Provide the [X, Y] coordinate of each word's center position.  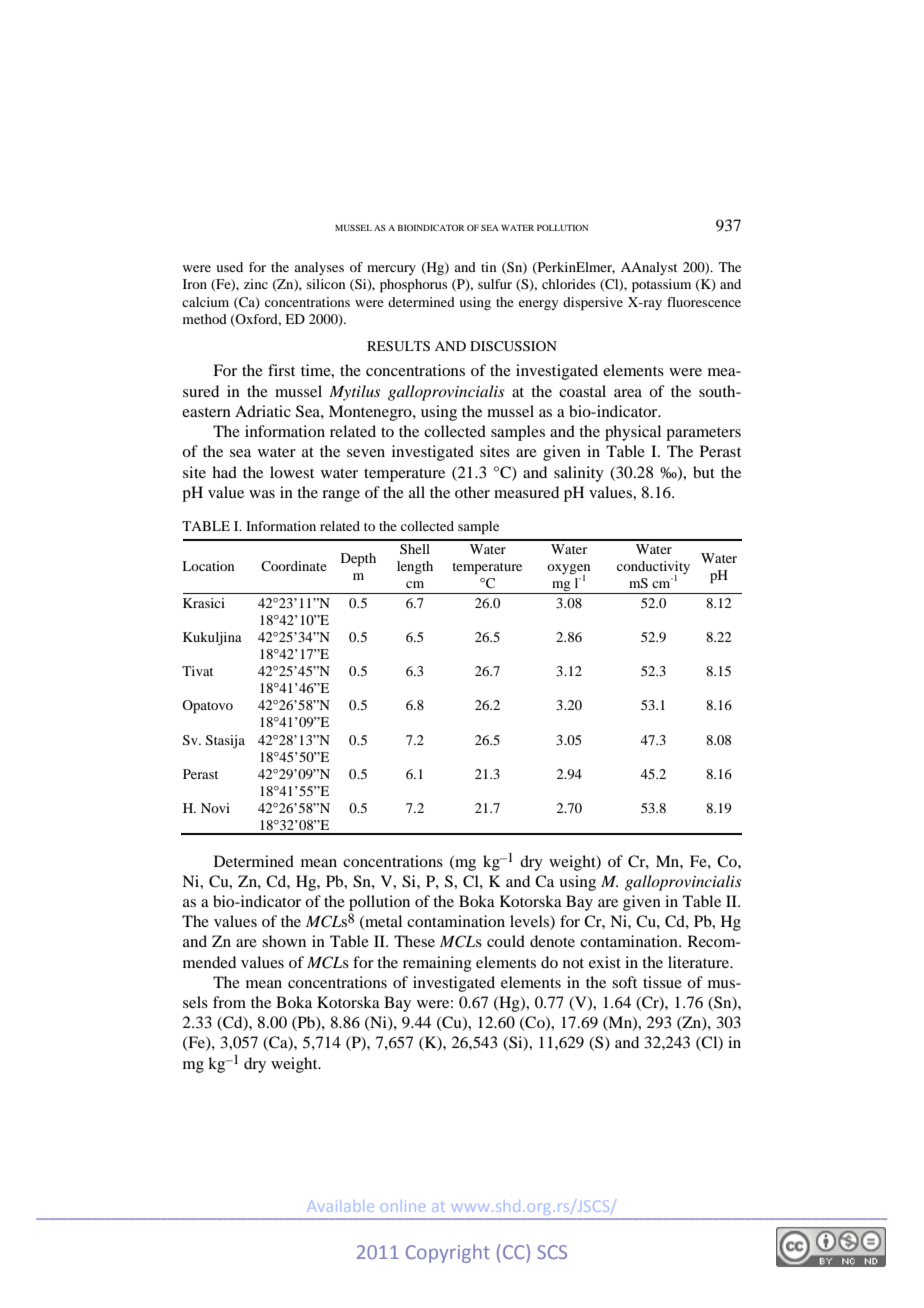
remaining [437, 964]
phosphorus [414, 286]
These [414, 941]
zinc [256, 284]
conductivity [653, 569]
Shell [415, 549]
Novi [215, 808]
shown [284, 941]
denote [552, 941]
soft [624, 982]
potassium [661, 286]
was [262, 494]
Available [342, 1206]
